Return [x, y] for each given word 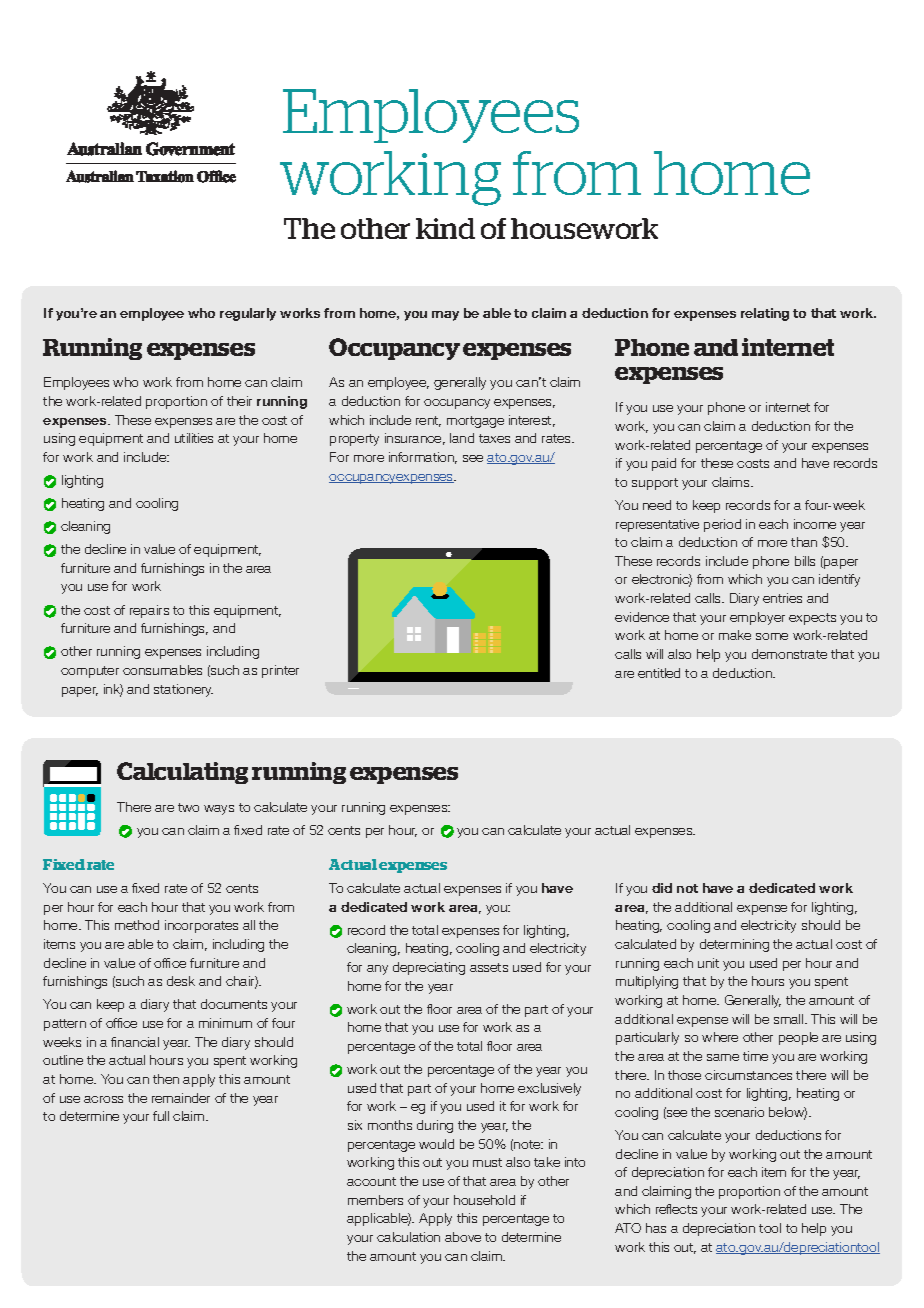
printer [280, 671]
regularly [248, 314]
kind [445, 228]
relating [765, 314]
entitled [659, 673]
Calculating [182, 773]
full [161, 1116]
